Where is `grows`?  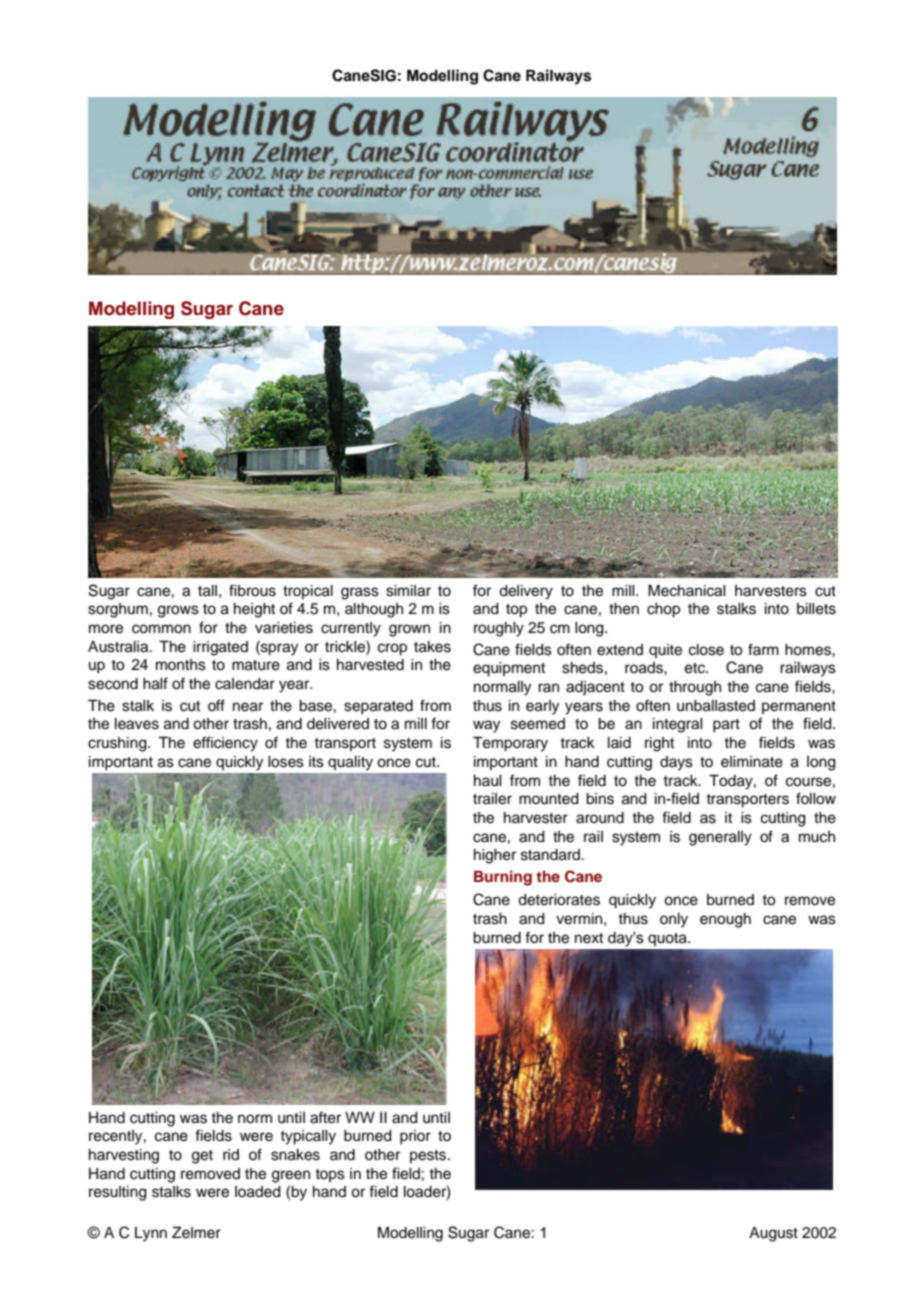
grows is located at coordinates (178, 611).
